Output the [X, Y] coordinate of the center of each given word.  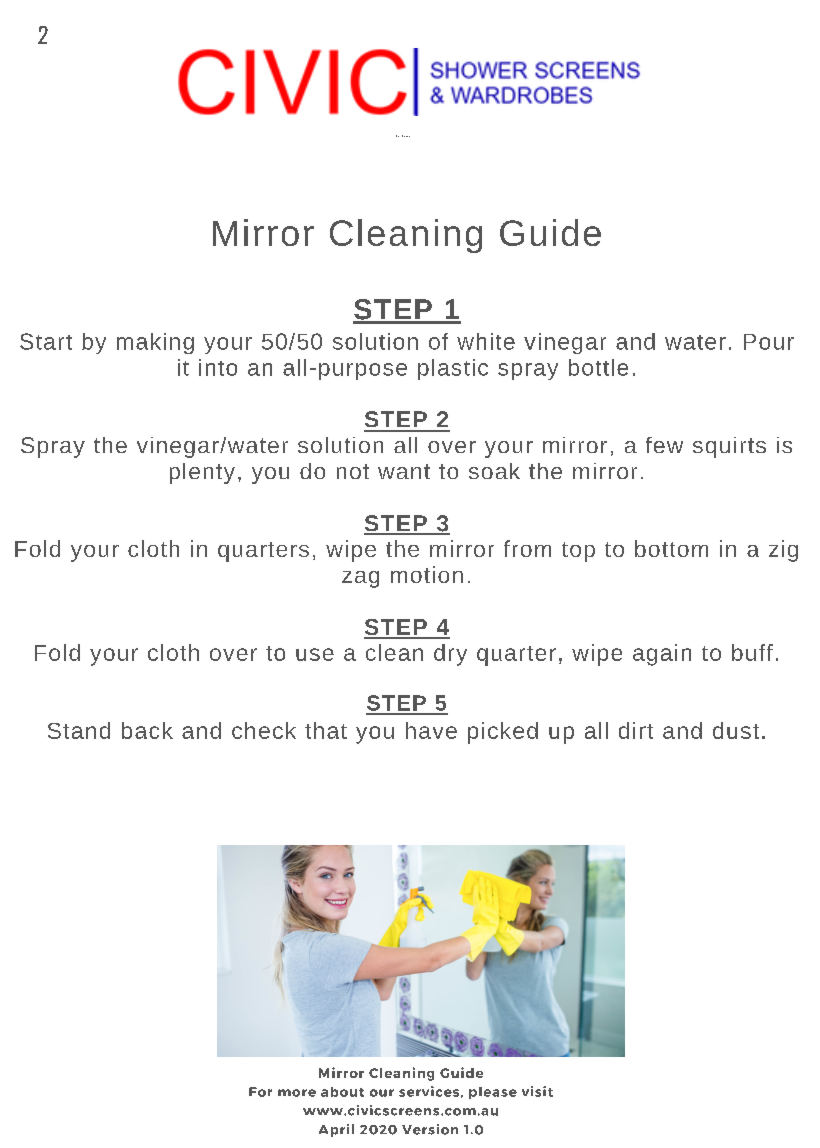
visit [537, 1091]
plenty [202, 473]
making [155, 343]
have [431, 730]
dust [736, 730]
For [260, 1092]
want [404, 471]
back [147, 730]
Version [430, 1129]
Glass [397, 136]
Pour [769, 342]
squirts [729, 447]
